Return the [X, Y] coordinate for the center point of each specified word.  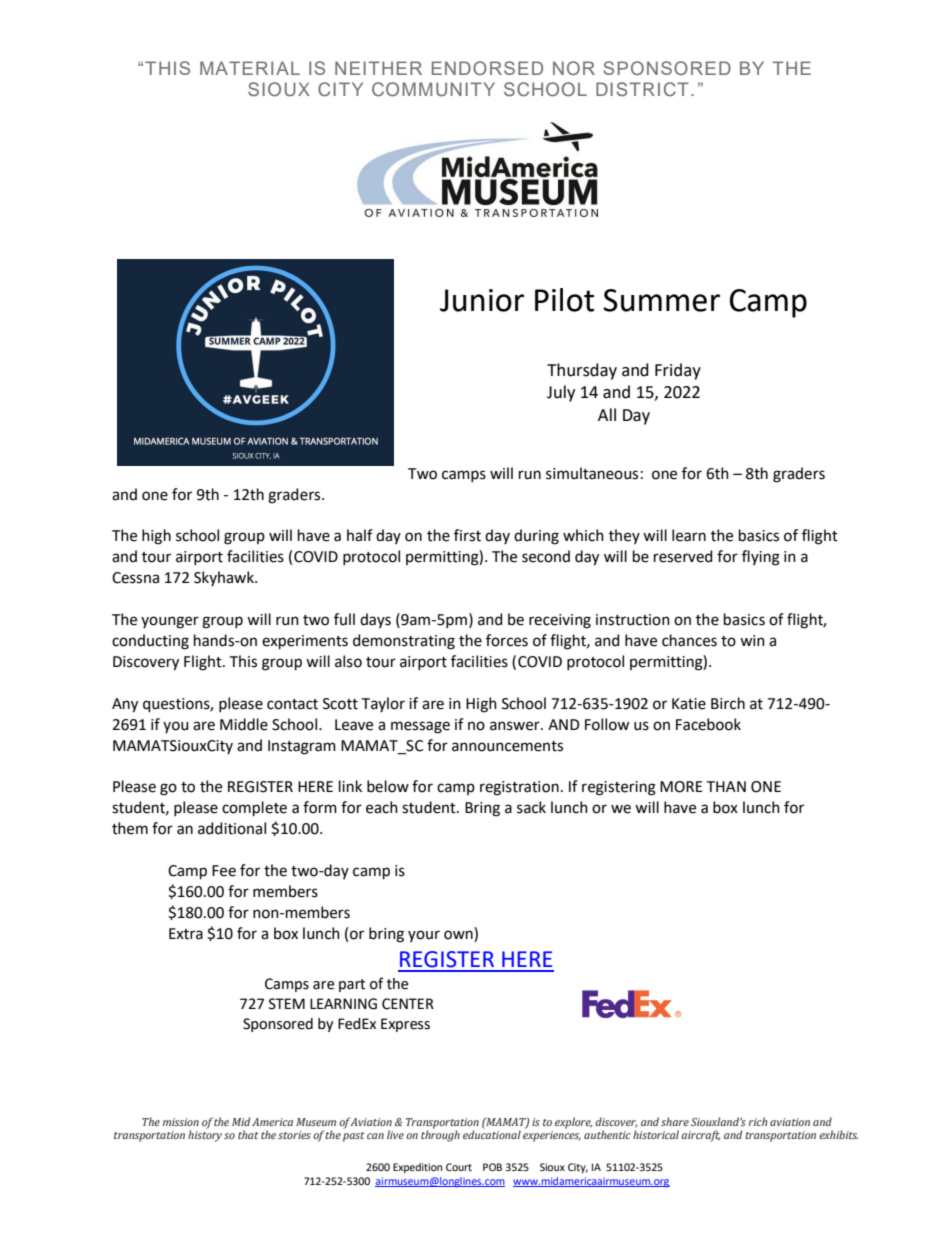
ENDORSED [487, 68]
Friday [678, 371]
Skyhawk [225, 578]
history [205, 1136]
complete [254, 808]
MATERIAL [250, 68]
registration [519, 788]
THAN [726, 786]
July [561, 393]
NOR [574, 68]
